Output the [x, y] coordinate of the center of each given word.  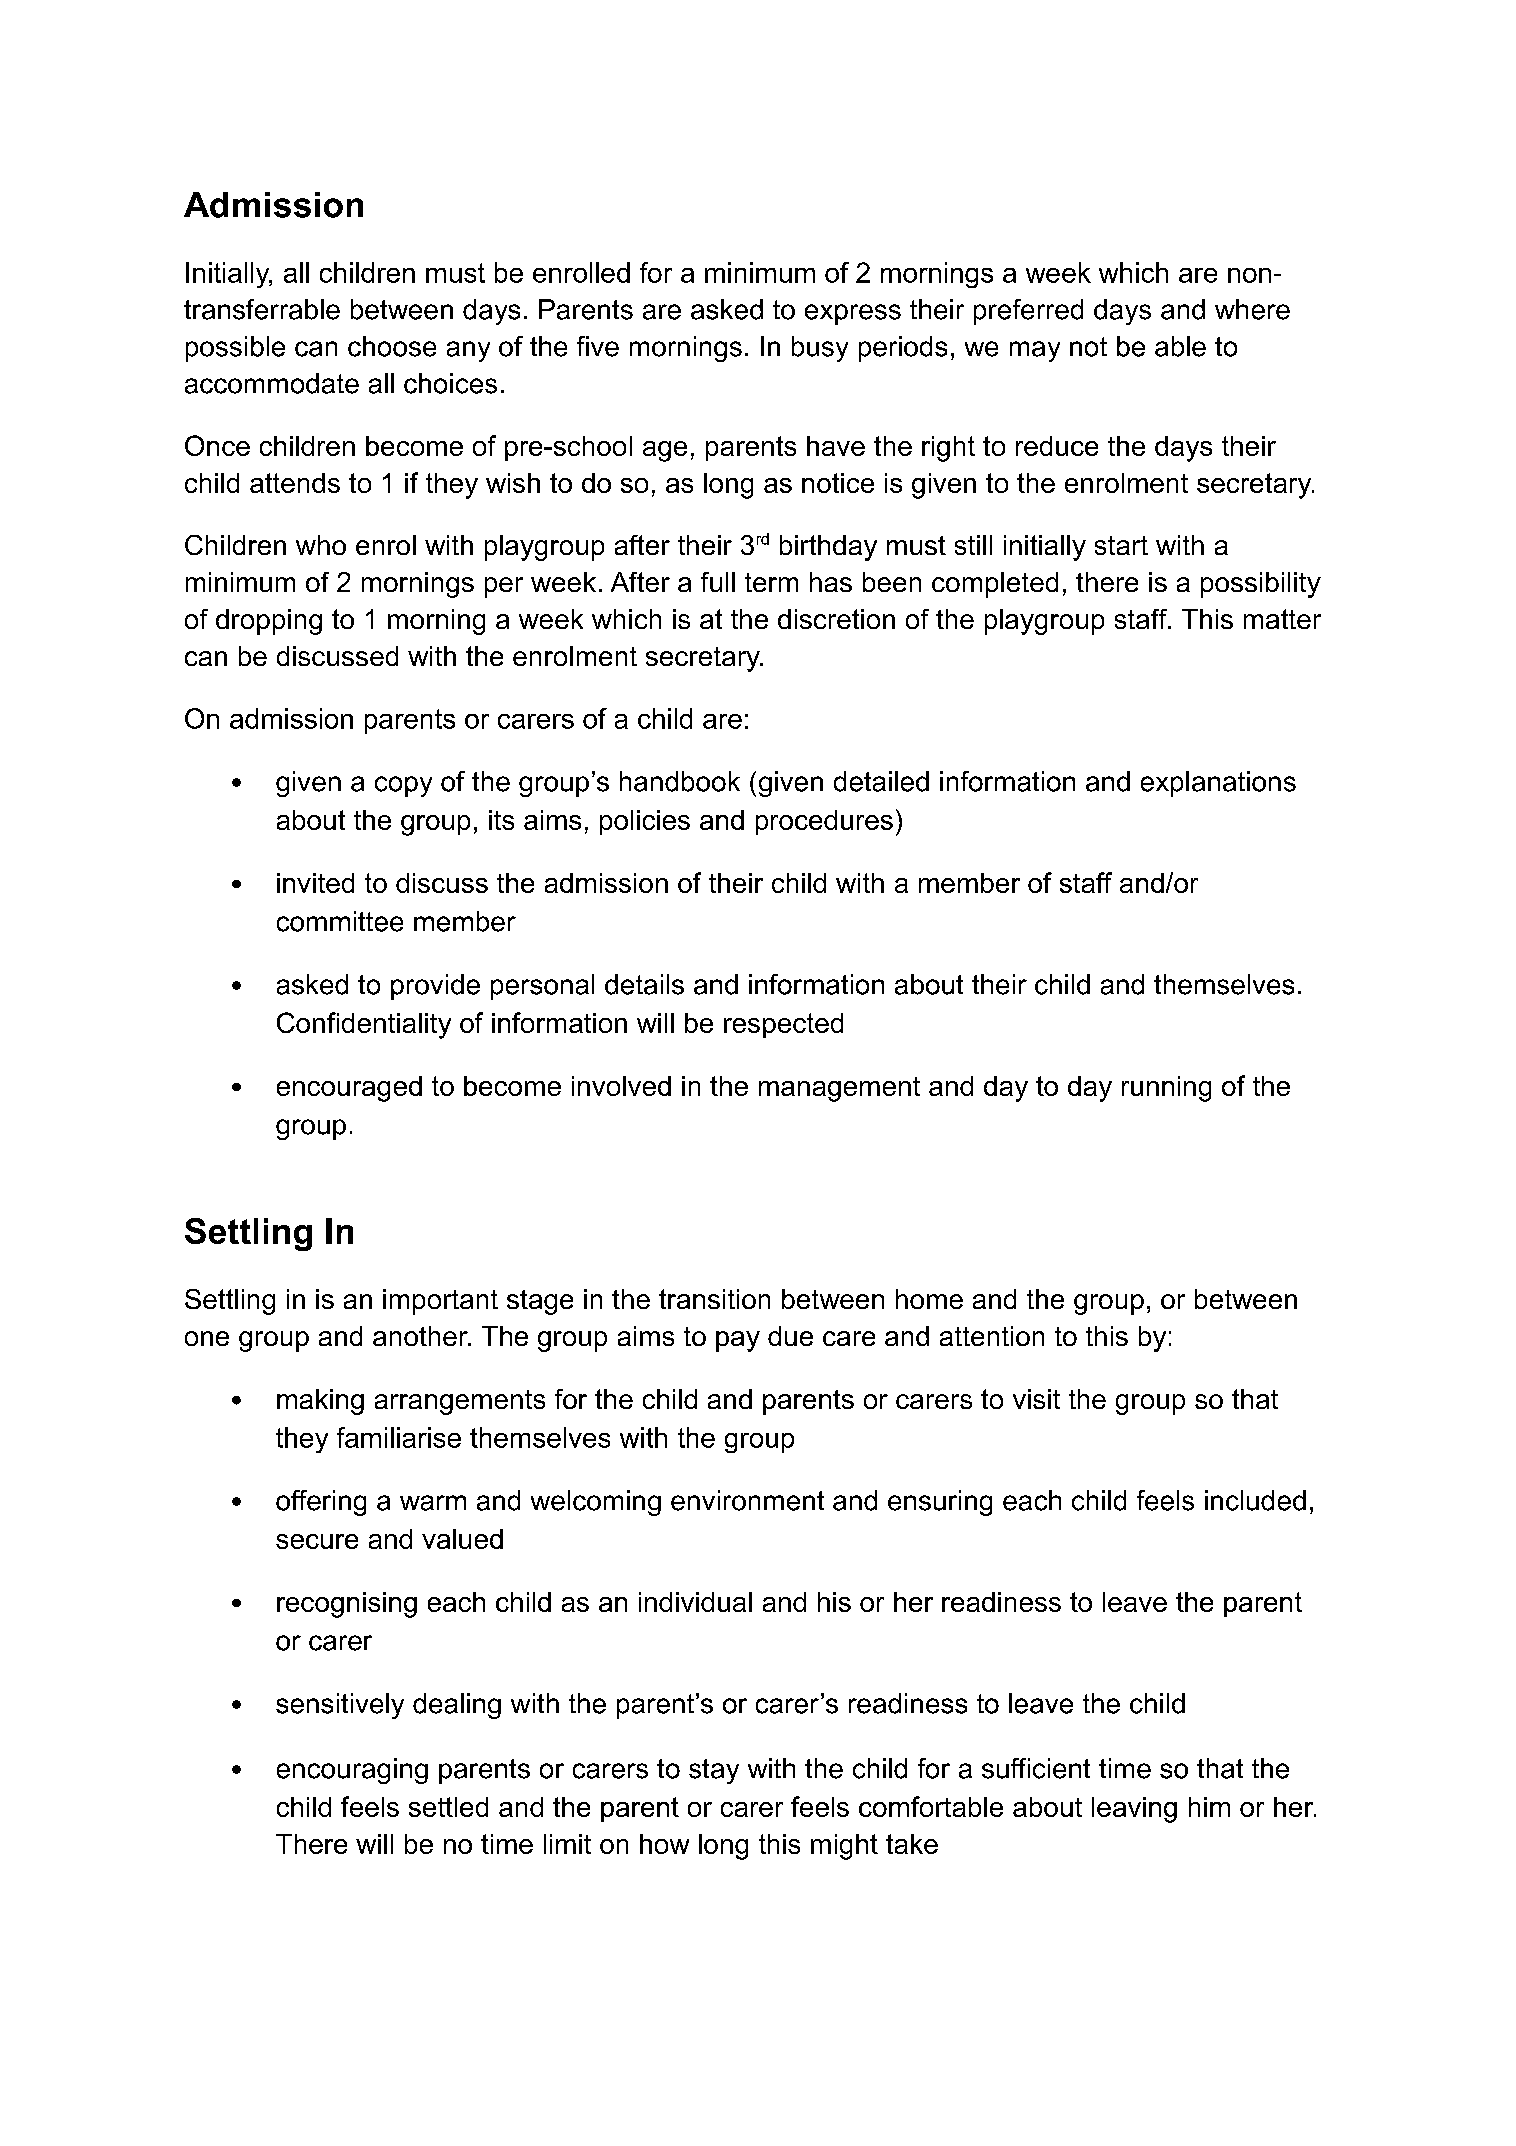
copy [403, 786]
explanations [1218, 784]
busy [820, 349]
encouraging [352, 1771]
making [320, 1402]
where [1252, 309]
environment [747, 1500]
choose [392, 346]
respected [783, 1025]
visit [1036, 1399]
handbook [680, 781]
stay [714, 1771]
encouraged [349, 1089]
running [1166, 1089]
